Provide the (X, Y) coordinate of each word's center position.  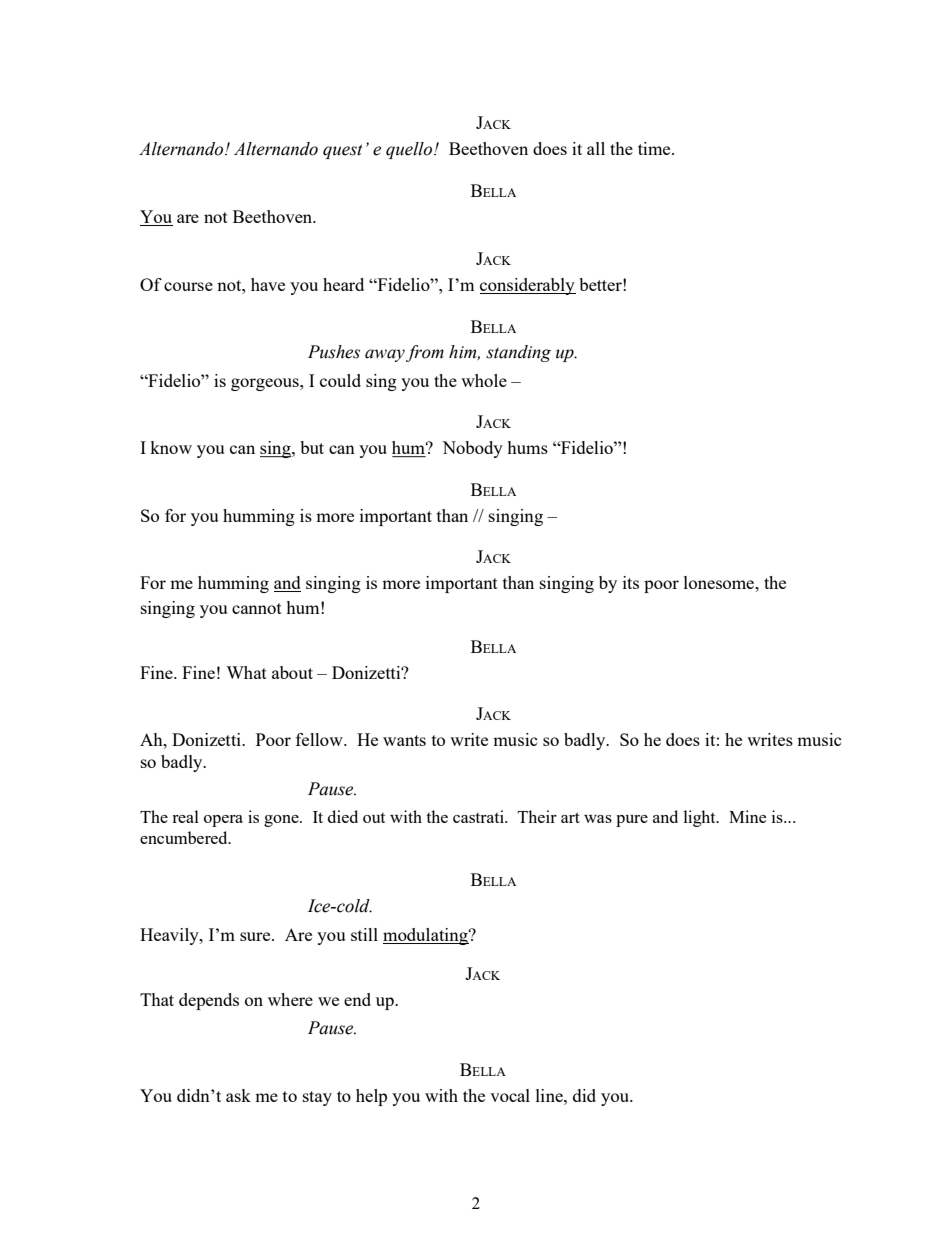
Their (537, 816)
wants (404, 740)
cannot (257, 608)
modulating (426, 936)
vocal (510, 1095)
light (701, 818)
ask (238, 1095)
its (631, 582)
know (171, 447)
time (655, 148)
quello (410, 150)
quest (343, 151)
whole (484, 380)
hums (527, 447)
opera (223, 821)
